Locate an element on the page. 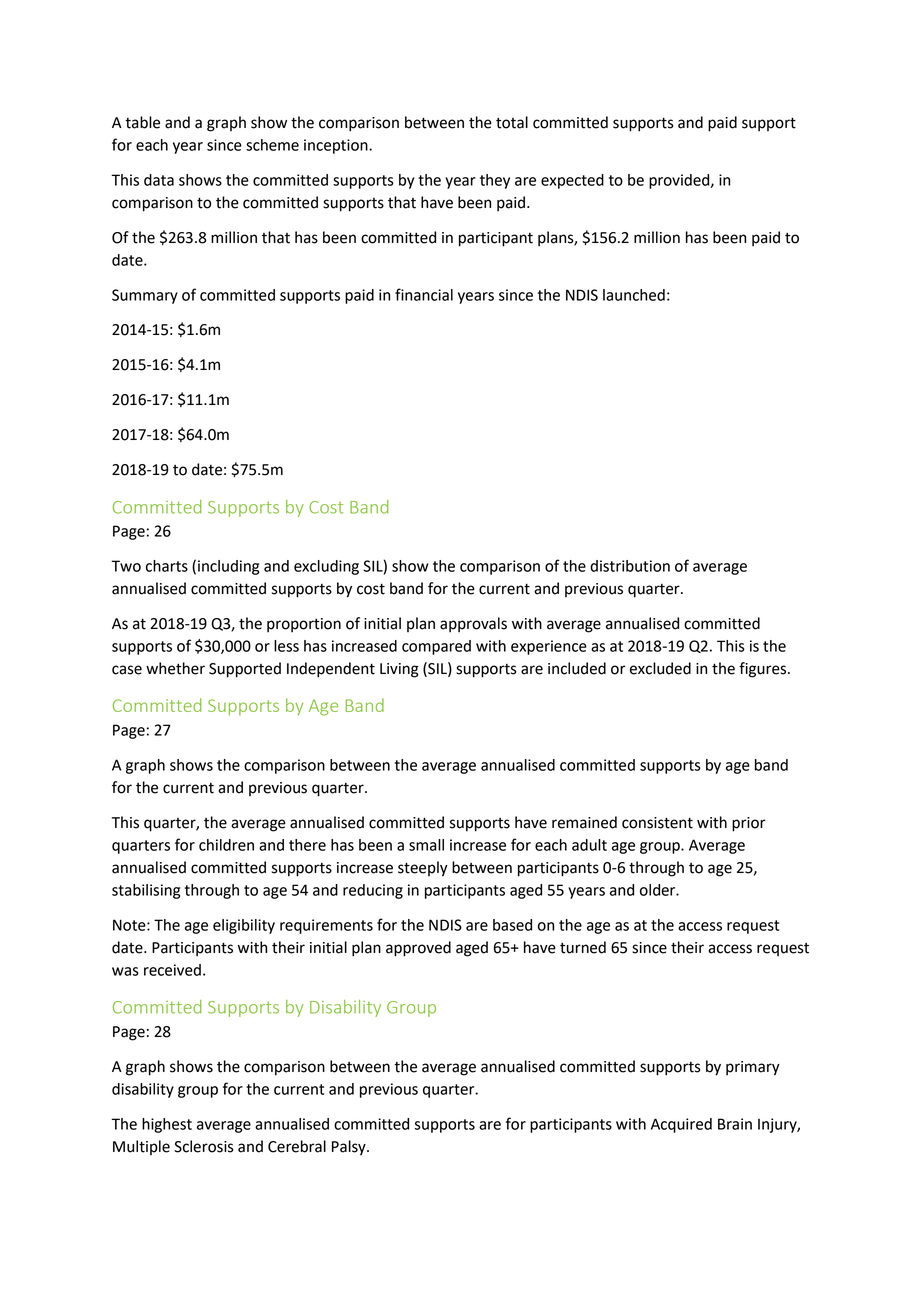 This page has width=924, height=1308. data is located at coordinates (159, 180).
